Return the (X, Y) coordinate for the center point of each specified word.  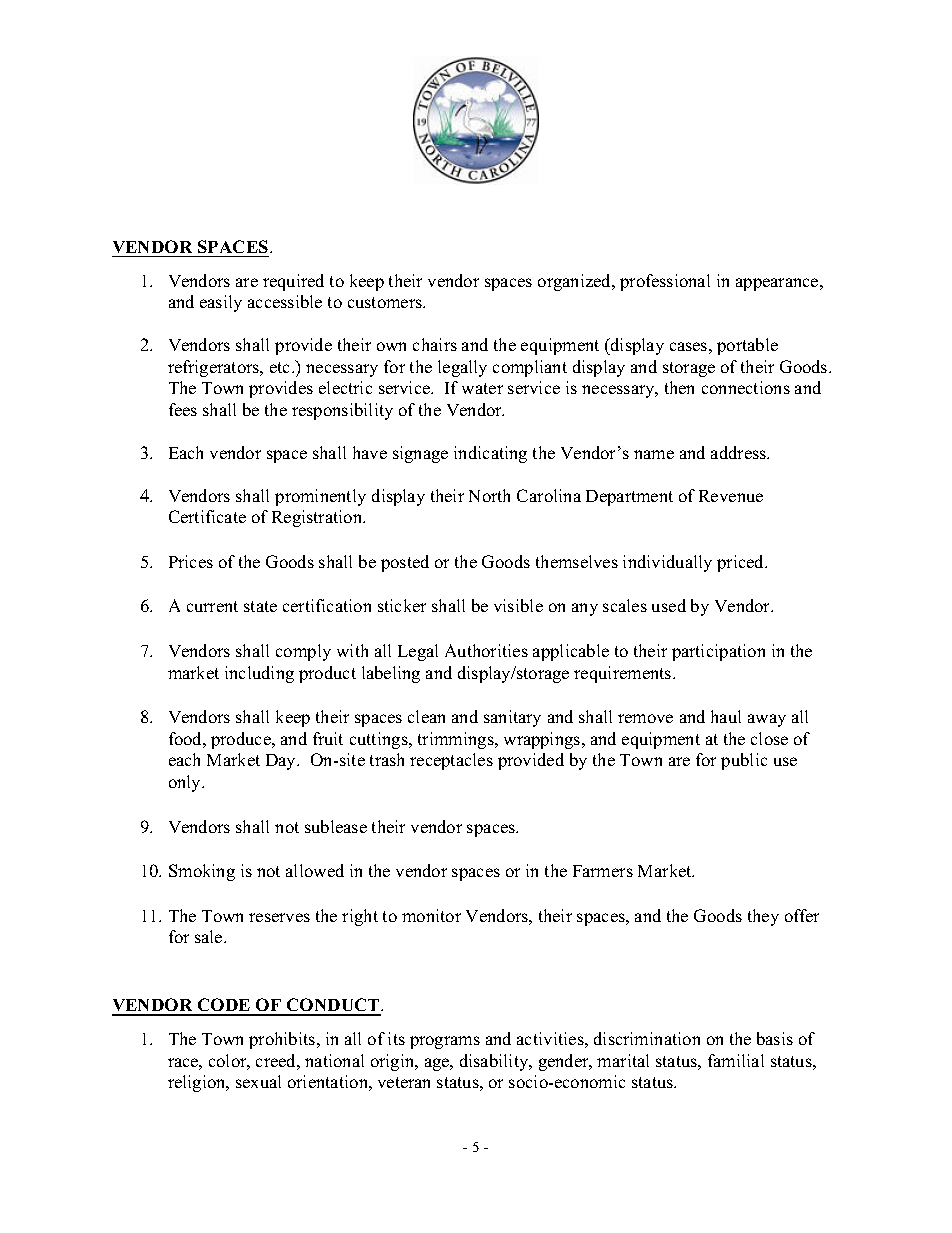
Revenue (731, 496)
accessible (285, 301)
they (763, 917)
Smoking (202, 872)
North (489, 495)
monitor (431, 915)
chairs (435, 344)
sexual (258, 1081)
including (259, 674)
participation (718, 652)
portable (747, 346)
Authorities (486, 650)
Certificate (207, 516)
